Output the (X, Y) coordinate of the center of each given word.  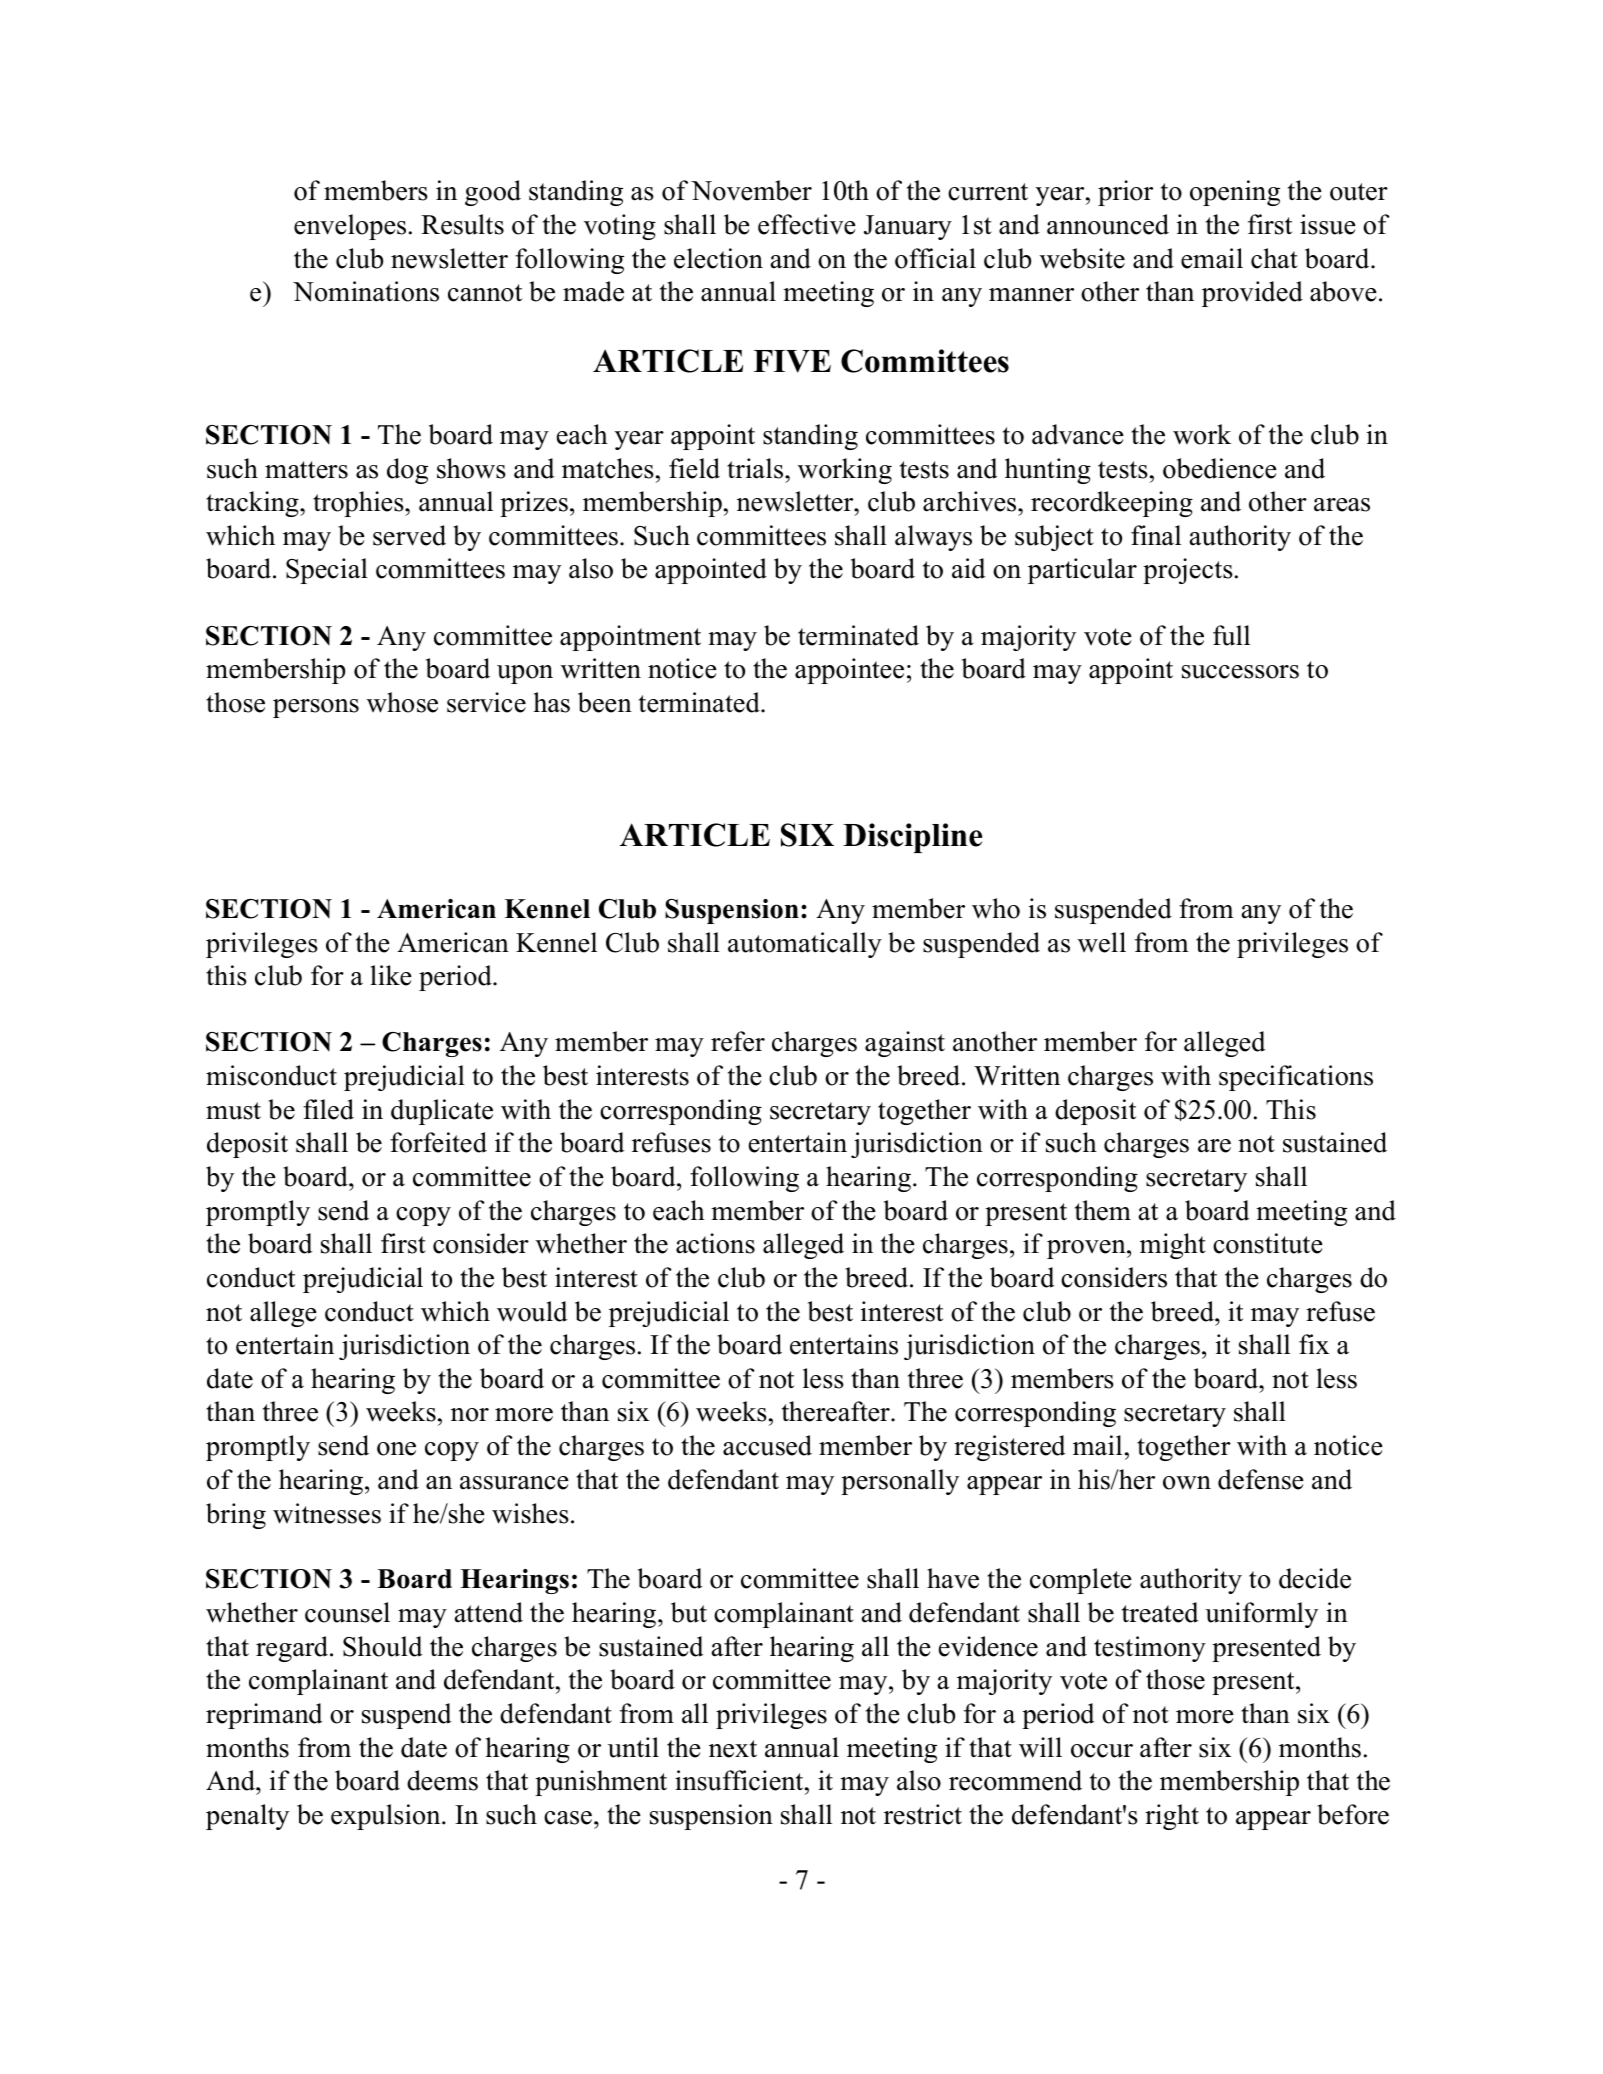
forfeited (438, 1142)
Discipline (912, 838)
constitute (1268, 1243)
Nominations (366, 291)
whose (402, 702)
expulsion (387, 1817)
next (733, 1749)
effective (807, 224)
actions (715, 1243)
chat (1274, 258)
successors (1240, 672)
